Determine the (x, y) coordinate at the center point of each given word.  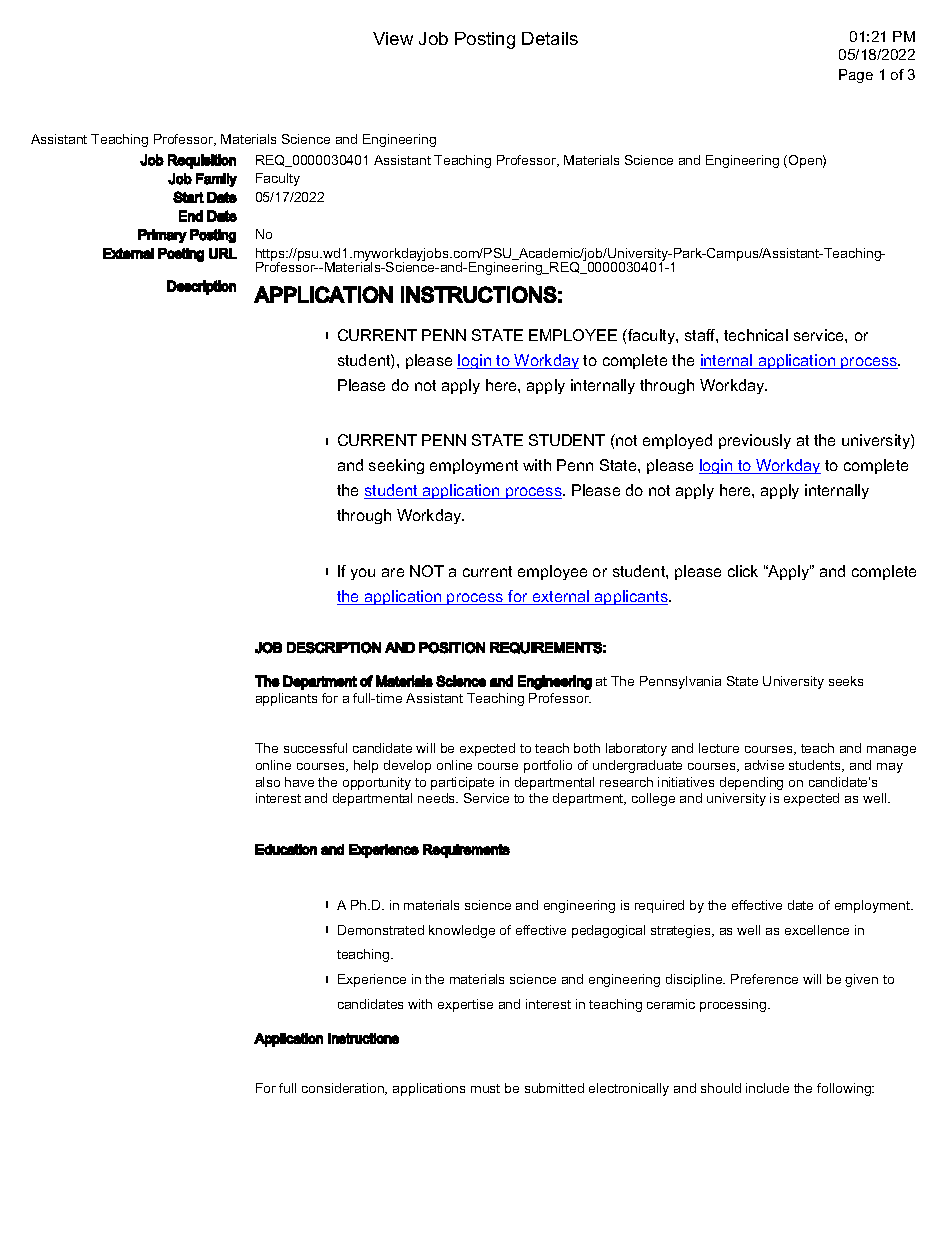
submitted (554, 1088)
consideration (344, 1089)
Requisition (202, 161)
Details (550, 38)
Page (856, 76)
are (393, 572)
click (743, 571)
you (363, 574)
